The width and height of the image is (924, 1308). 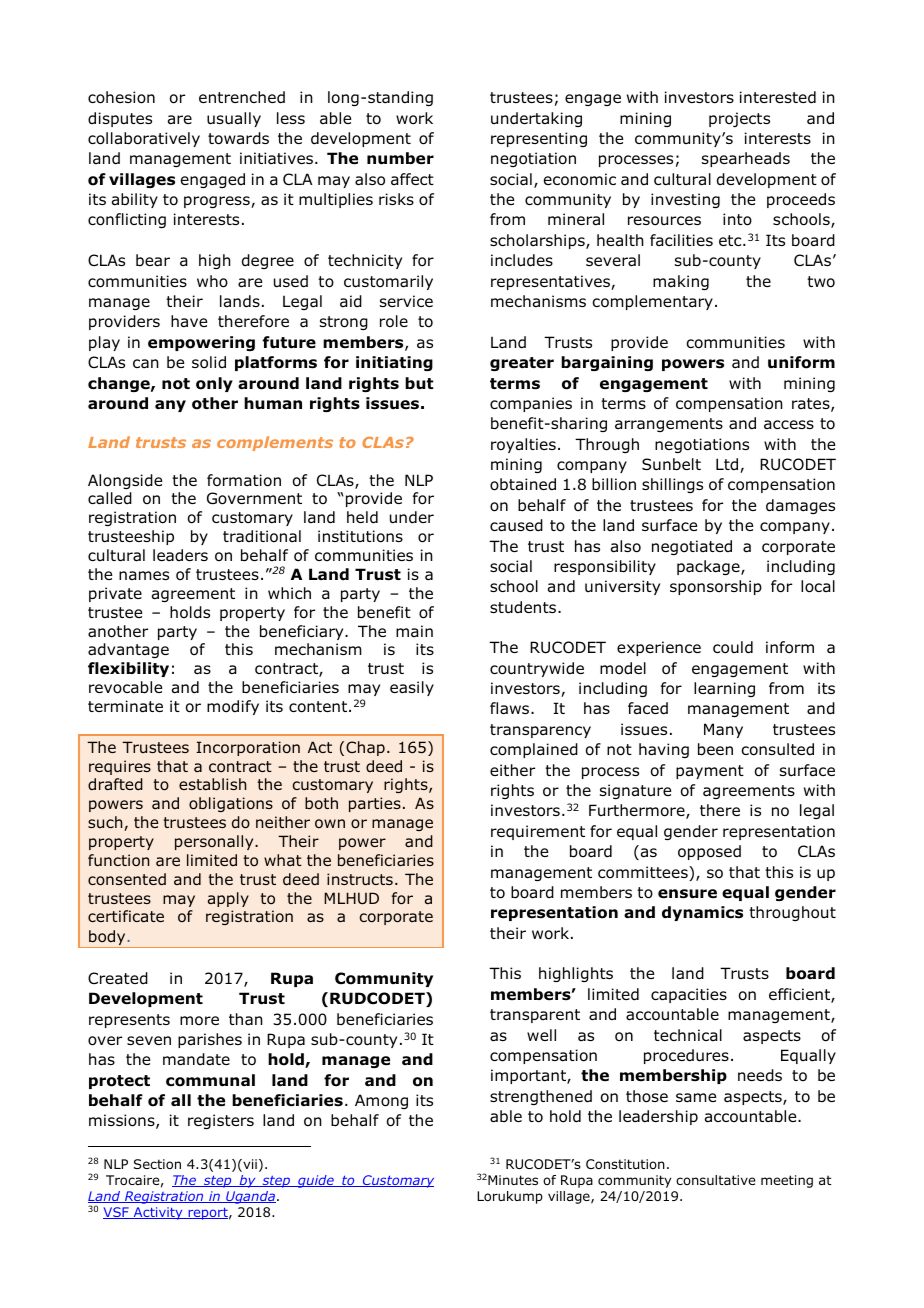 I want to click on projects, so click(x=739, y=119).
